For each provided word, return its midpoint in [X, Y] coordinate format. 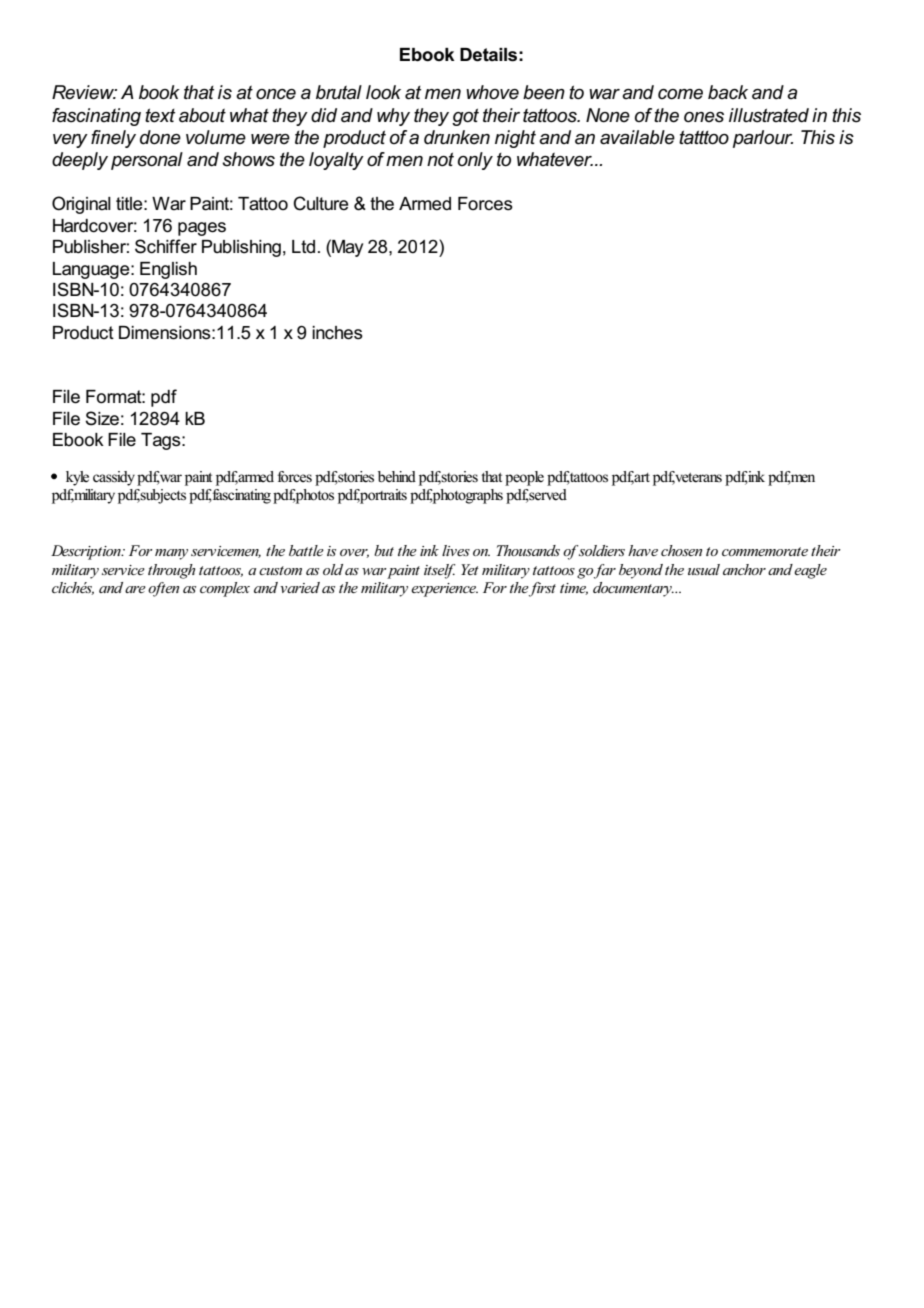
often [163, 589]
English [168, 270]
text [160, 115]
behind [397, 476]
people [524, 478]
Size [102, 418]
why [393, 117]
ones [704, 117]
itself [440, 571]
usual [704, 569]
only [475, 161]
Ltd [303, 246]
